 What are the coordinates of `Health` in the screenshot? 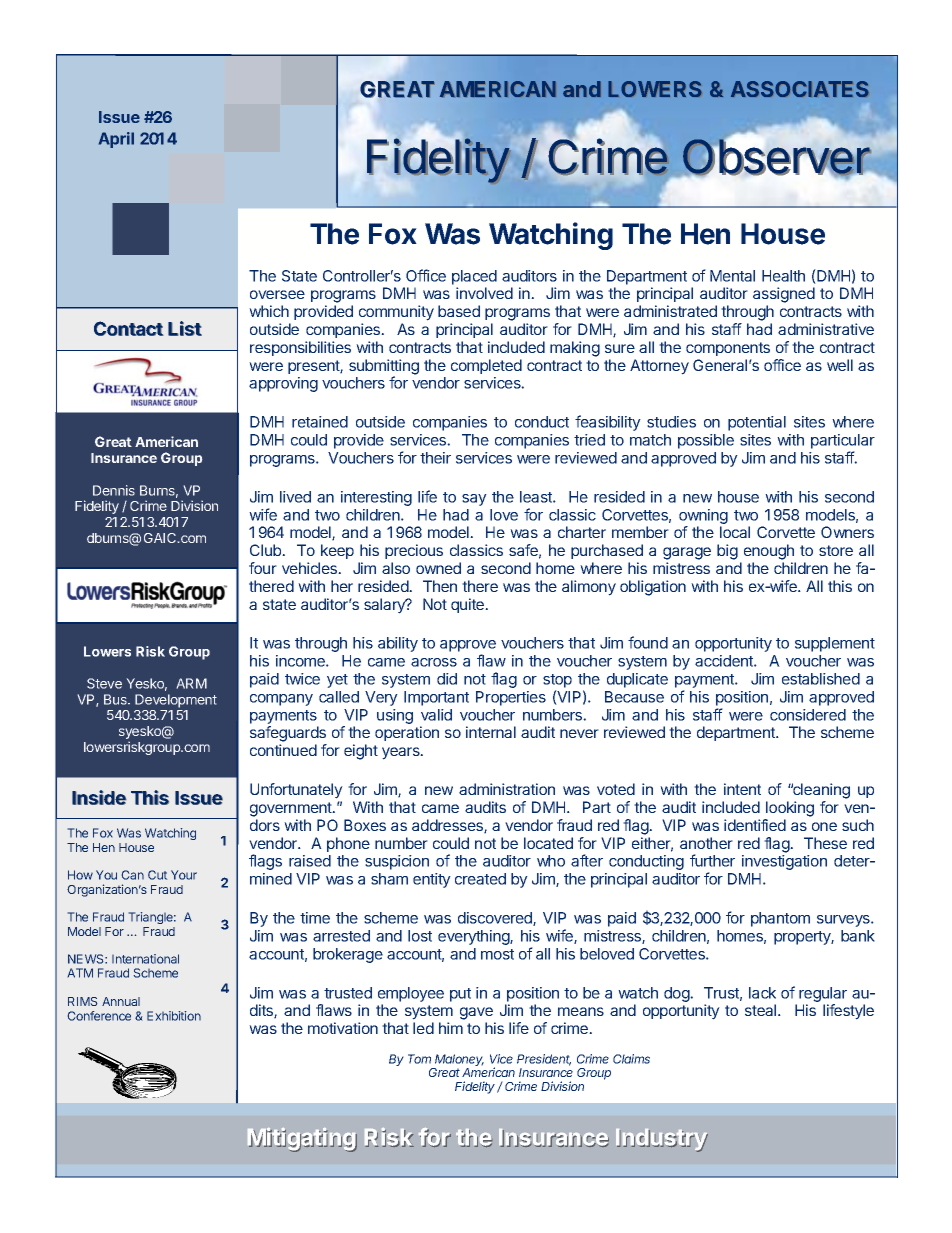 It's located at (783, 276).
